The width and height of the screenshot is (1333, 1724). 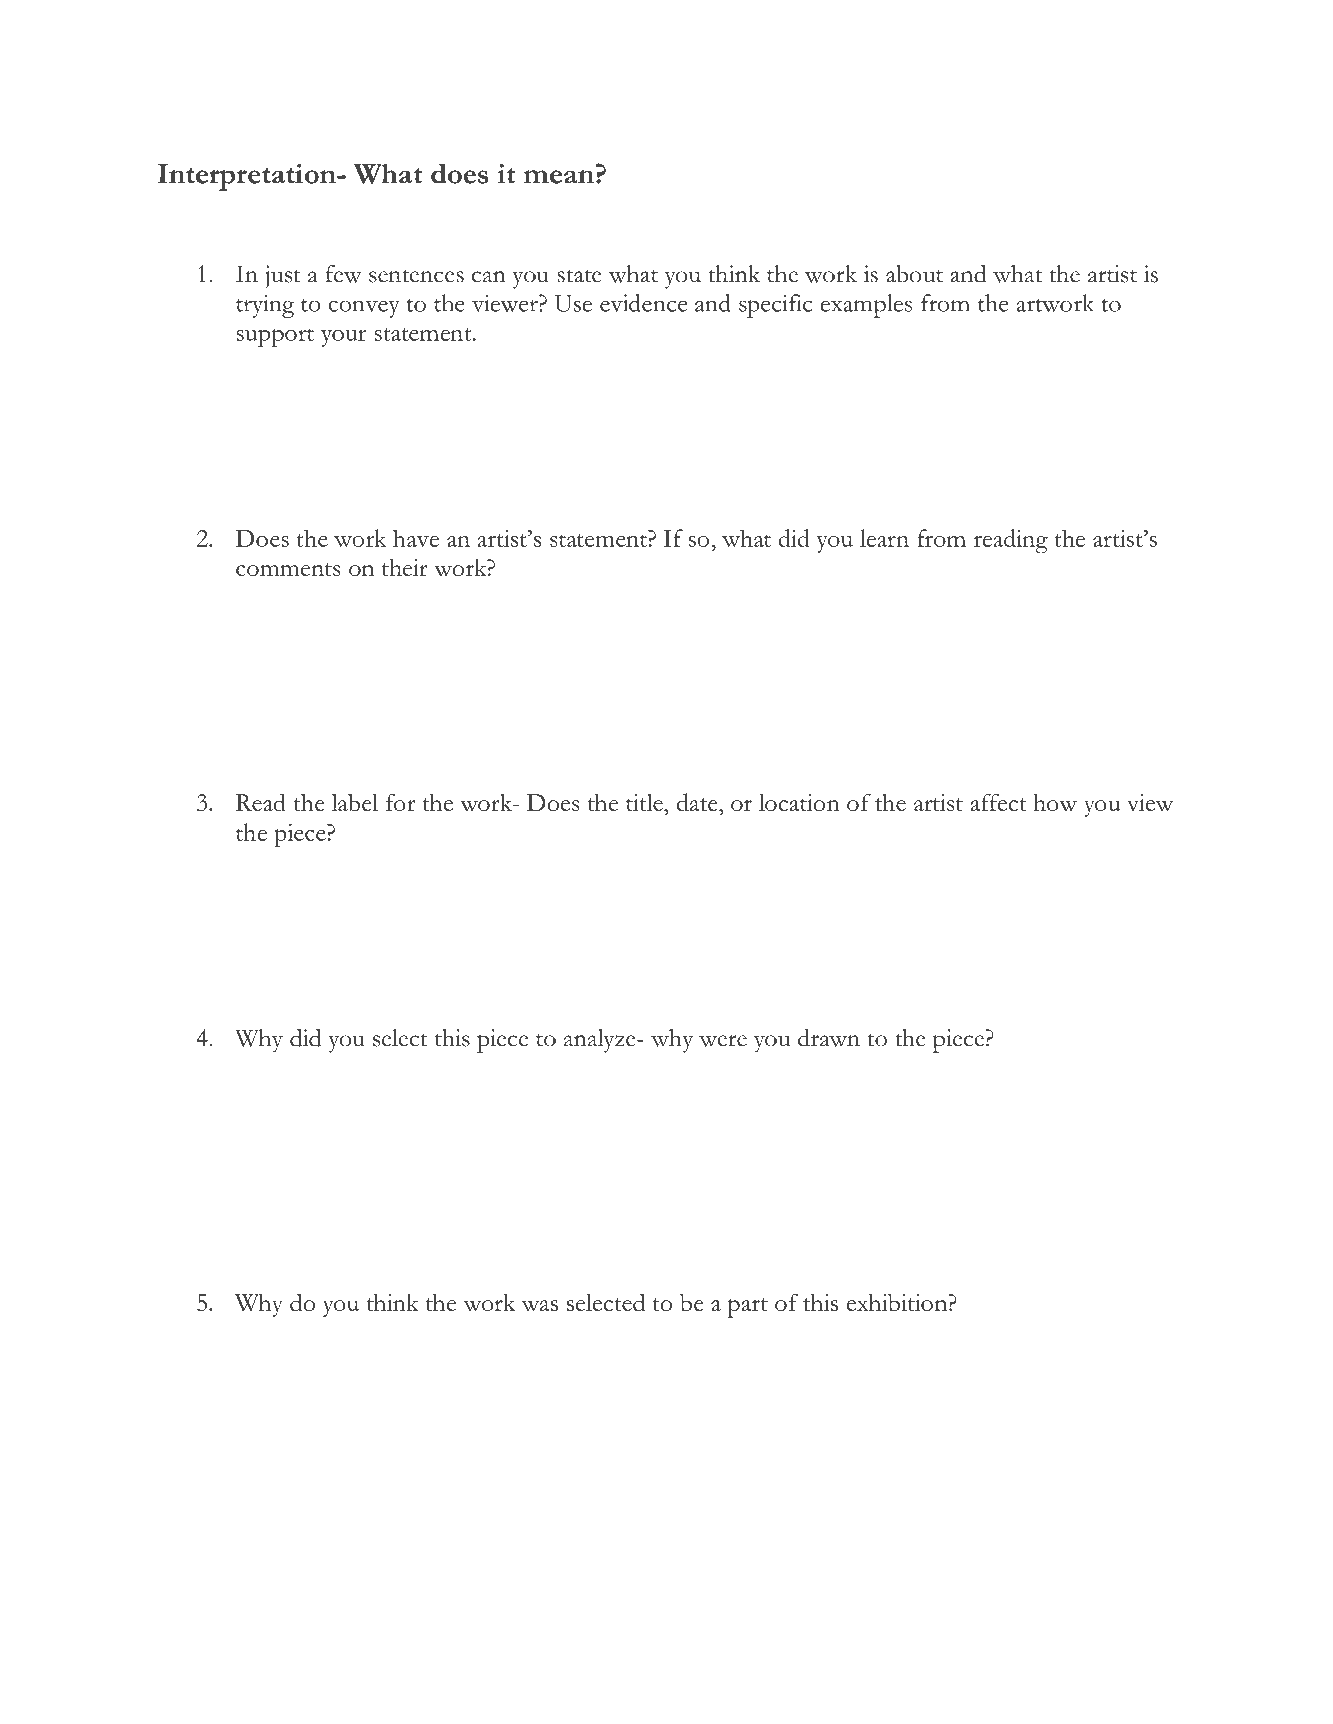 I want to click on for, so click(x=401, y=802).
